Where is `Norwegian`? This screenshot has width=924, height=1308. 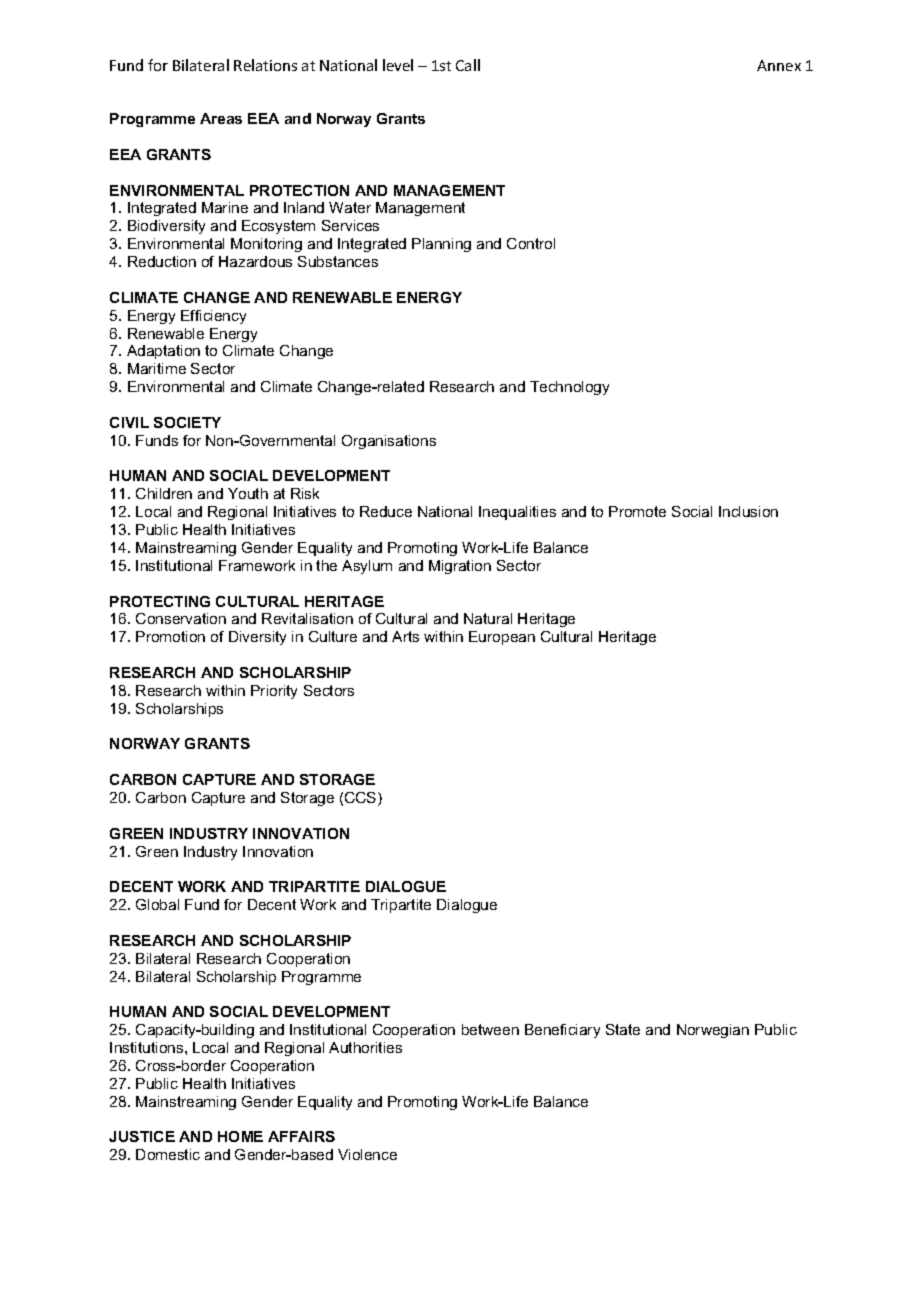 Norwegian is located at coordinates (713, 1031).
